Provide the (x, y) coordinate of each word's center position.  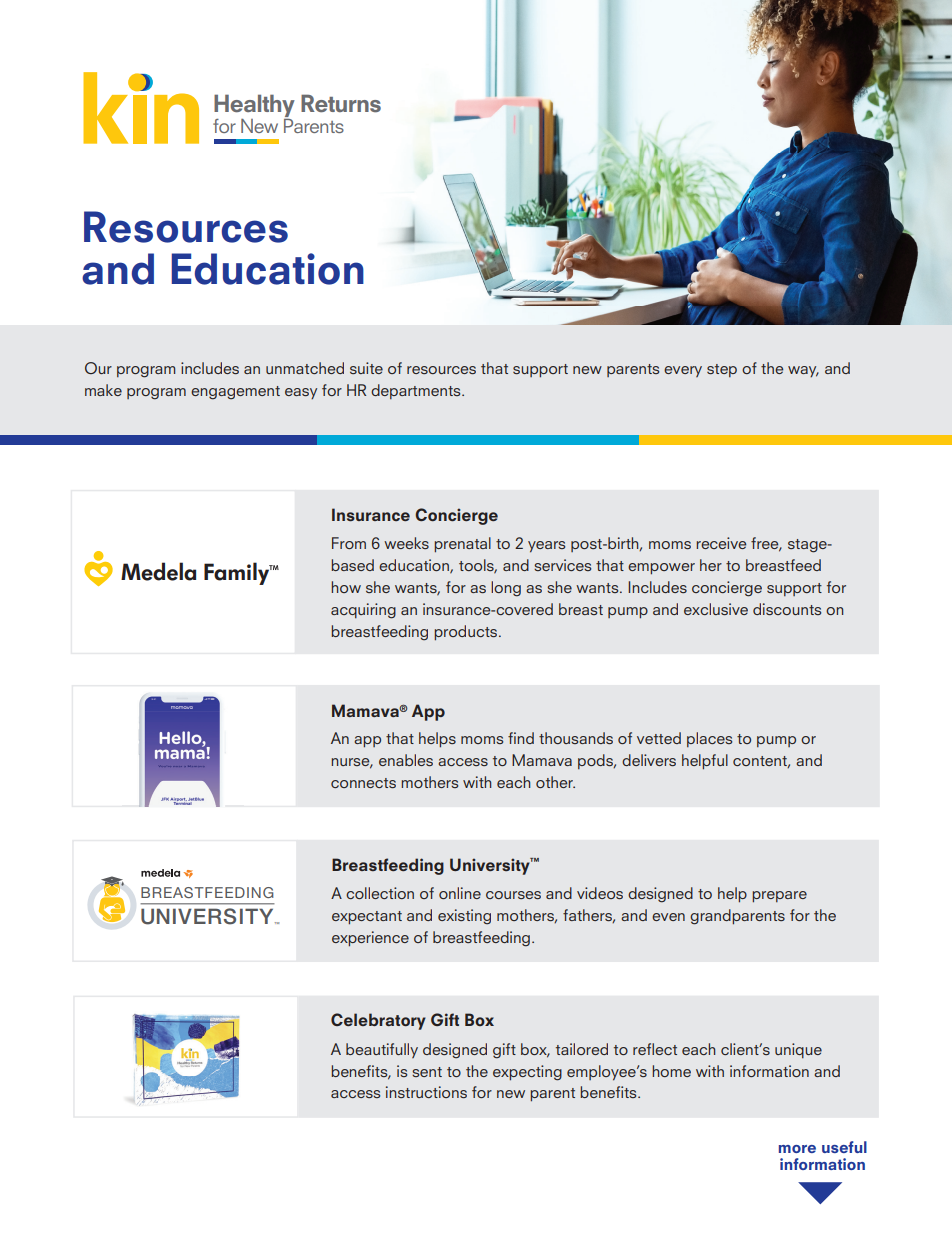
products (467, 633)
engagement (235, 393)
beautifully (382, 1050)
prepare (779, 897)
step (722, 370)
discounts (787, 609)
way (803, 371)
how (346, 587)
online (460, 893)
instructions (426, 1092)
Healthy (254, 106)
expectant (367, 918)
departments (417, 391)
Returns (341, 103)
